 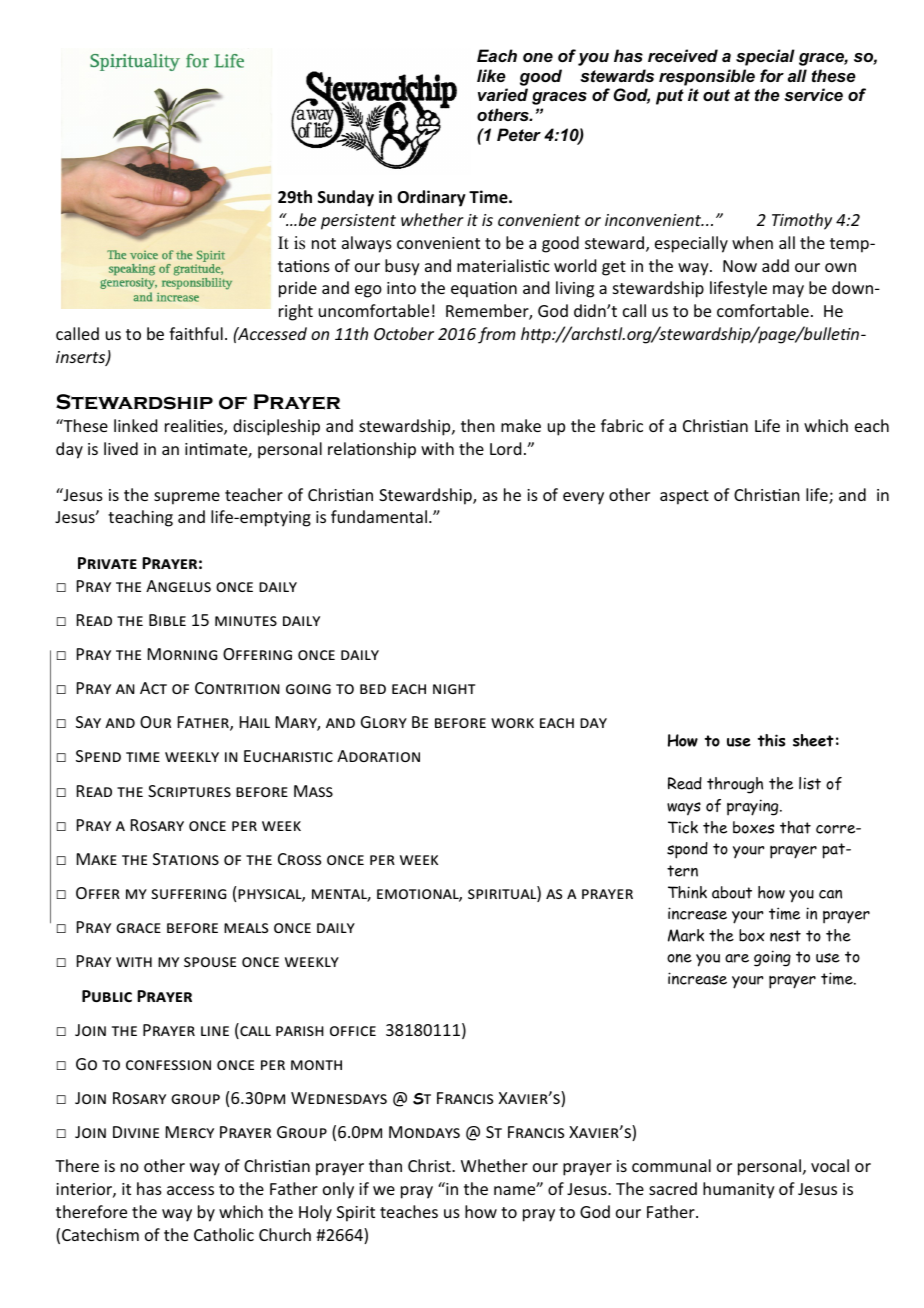 What do you see at coordinates (189, 791) in the document?
I see `Scriptures` at bounding box center [189, 791].
